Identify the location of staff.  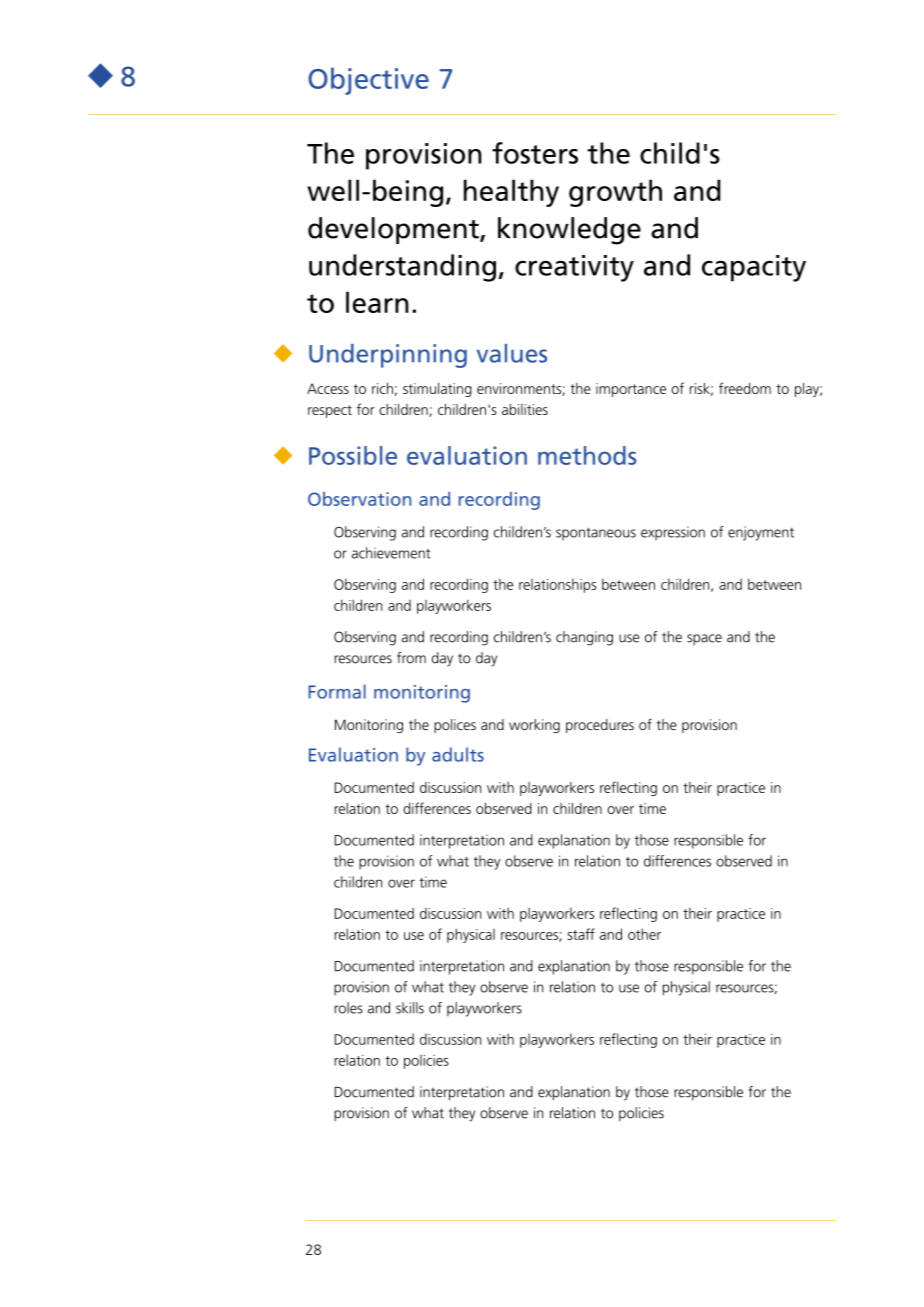
(581, 934).
